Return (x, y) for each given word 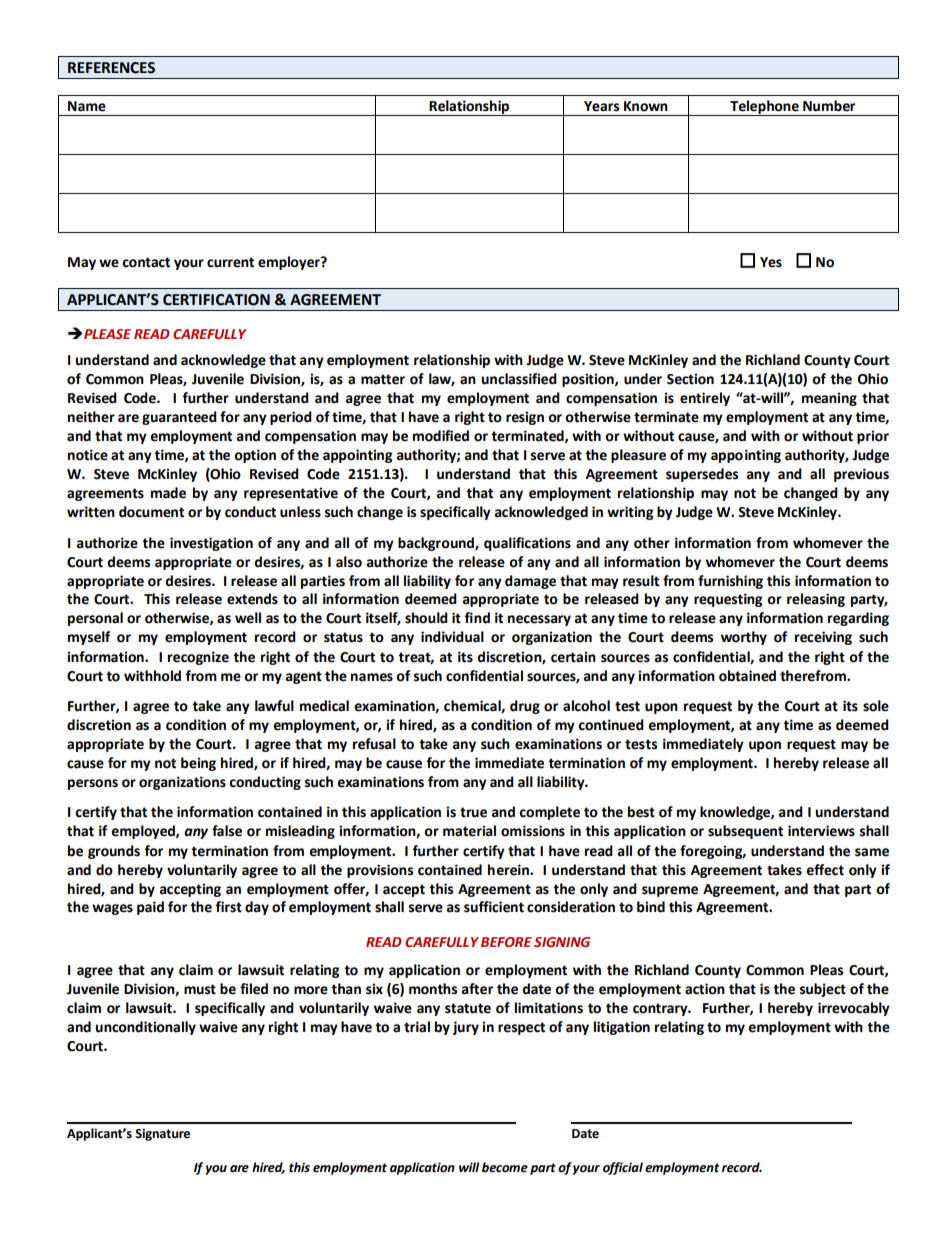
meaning (829, 399)
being (198, 764)
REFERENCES (111, 68)
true (473, 812)
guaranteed (179, 418)
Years (601, 106)
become (505, 1167)
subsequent (745, 832)
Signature (162, 1134)
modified (441, 436)
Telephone (764, 108)
